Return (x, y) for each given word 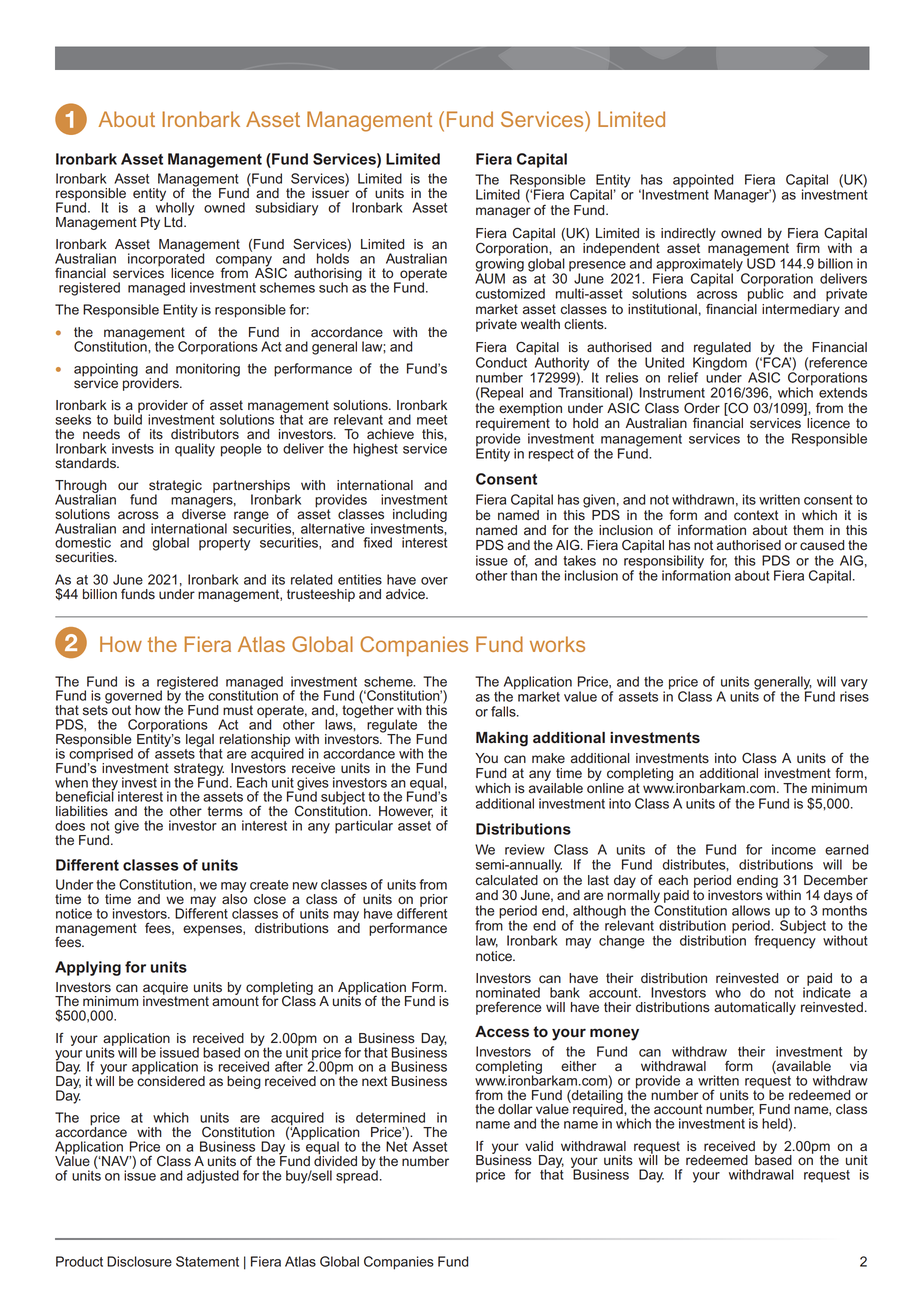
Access (502, 1032)
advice (406, 594)
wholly (175, 209)
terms (225, 811)
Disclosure (139, 1261)
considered (171, 1080)
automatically (755, 1008)
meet (432, 420)
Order (702, 408)
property (224, 544)
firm (808, 248)
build (128, 418)
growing (499, 266)
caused (822, 545)
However (406, 812)
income (794, 849)
